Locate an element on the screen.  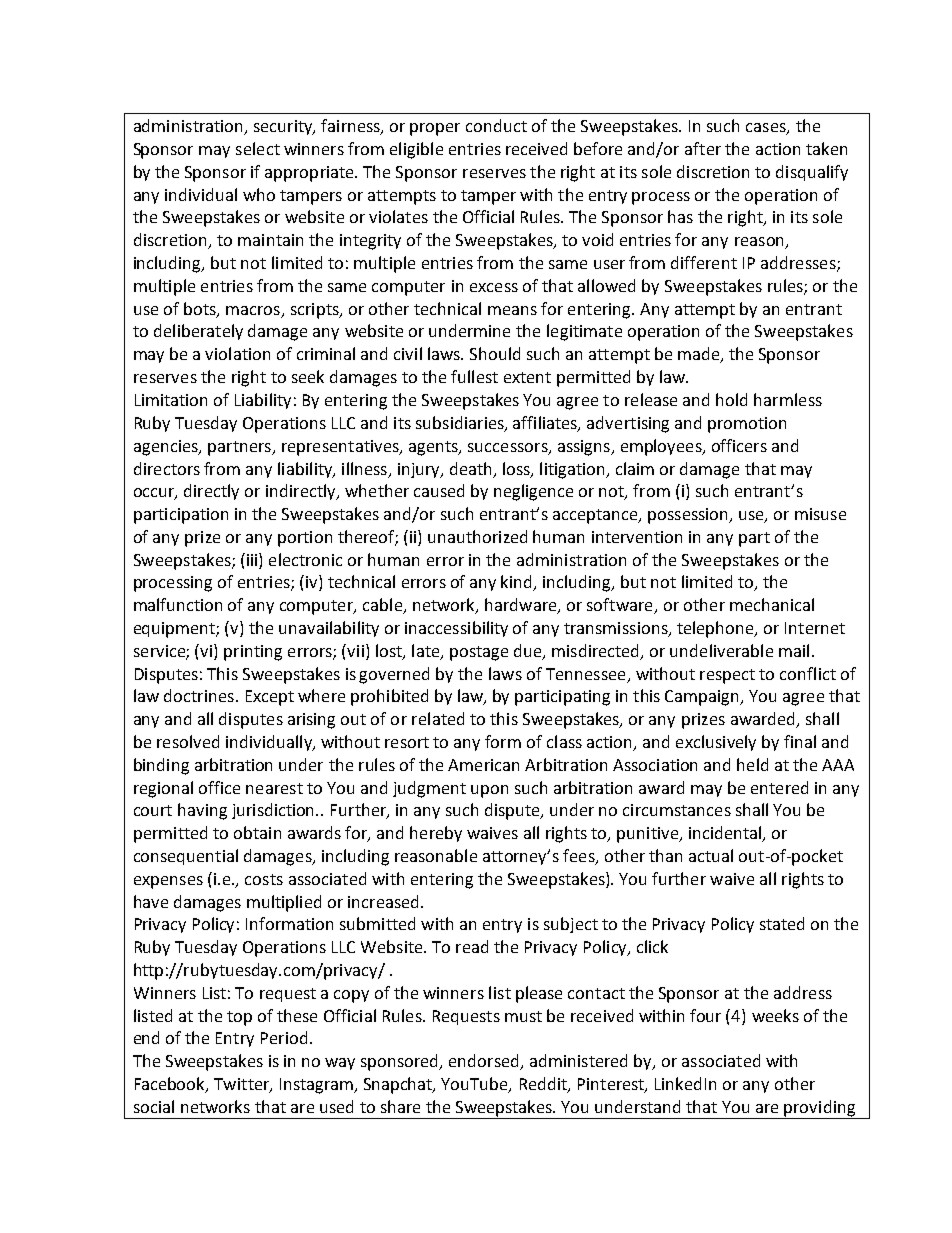
Facebook is located at coordinates (171, 1085).
